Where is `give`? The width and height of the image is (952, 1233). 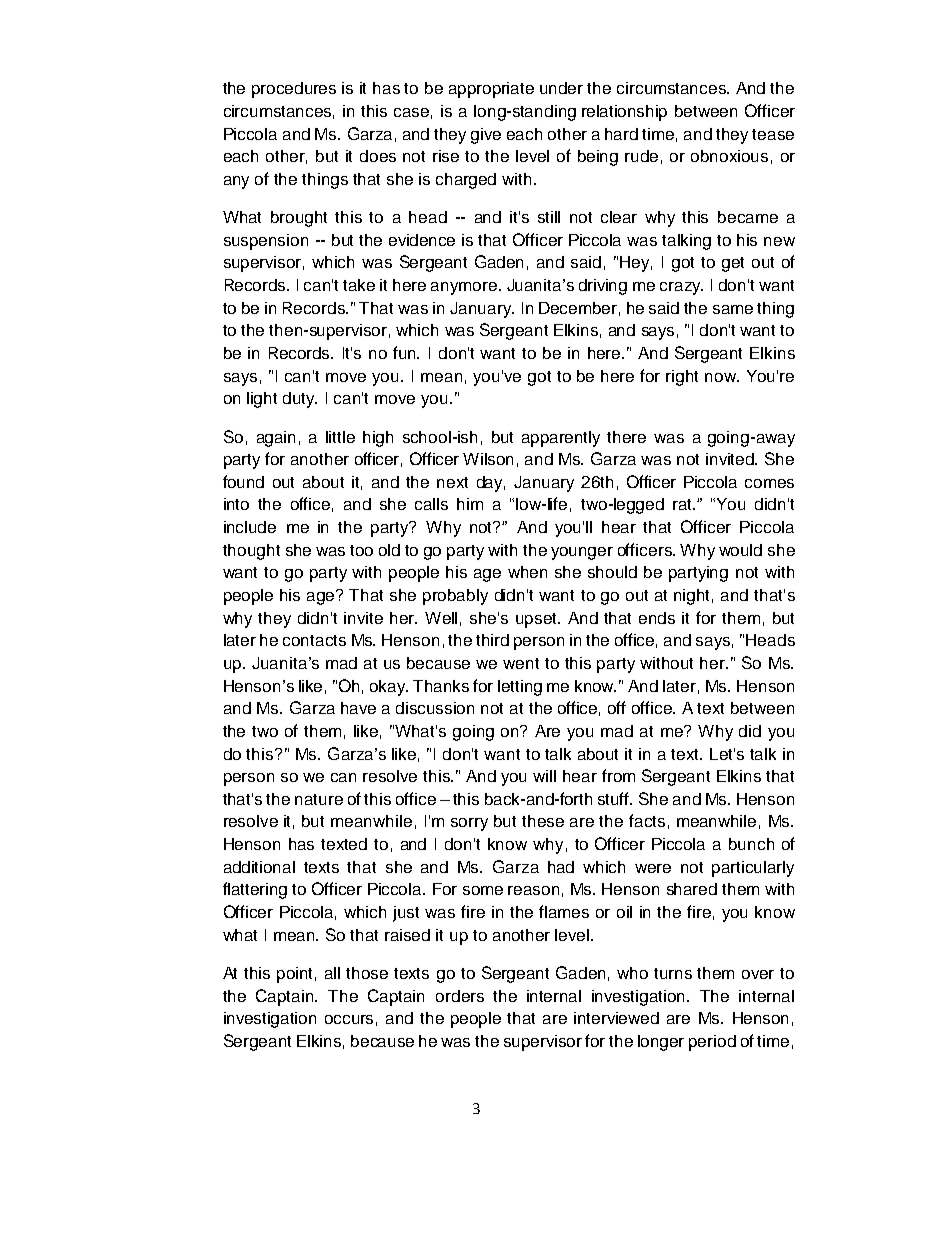
give is located at coordinates (486, 136).
